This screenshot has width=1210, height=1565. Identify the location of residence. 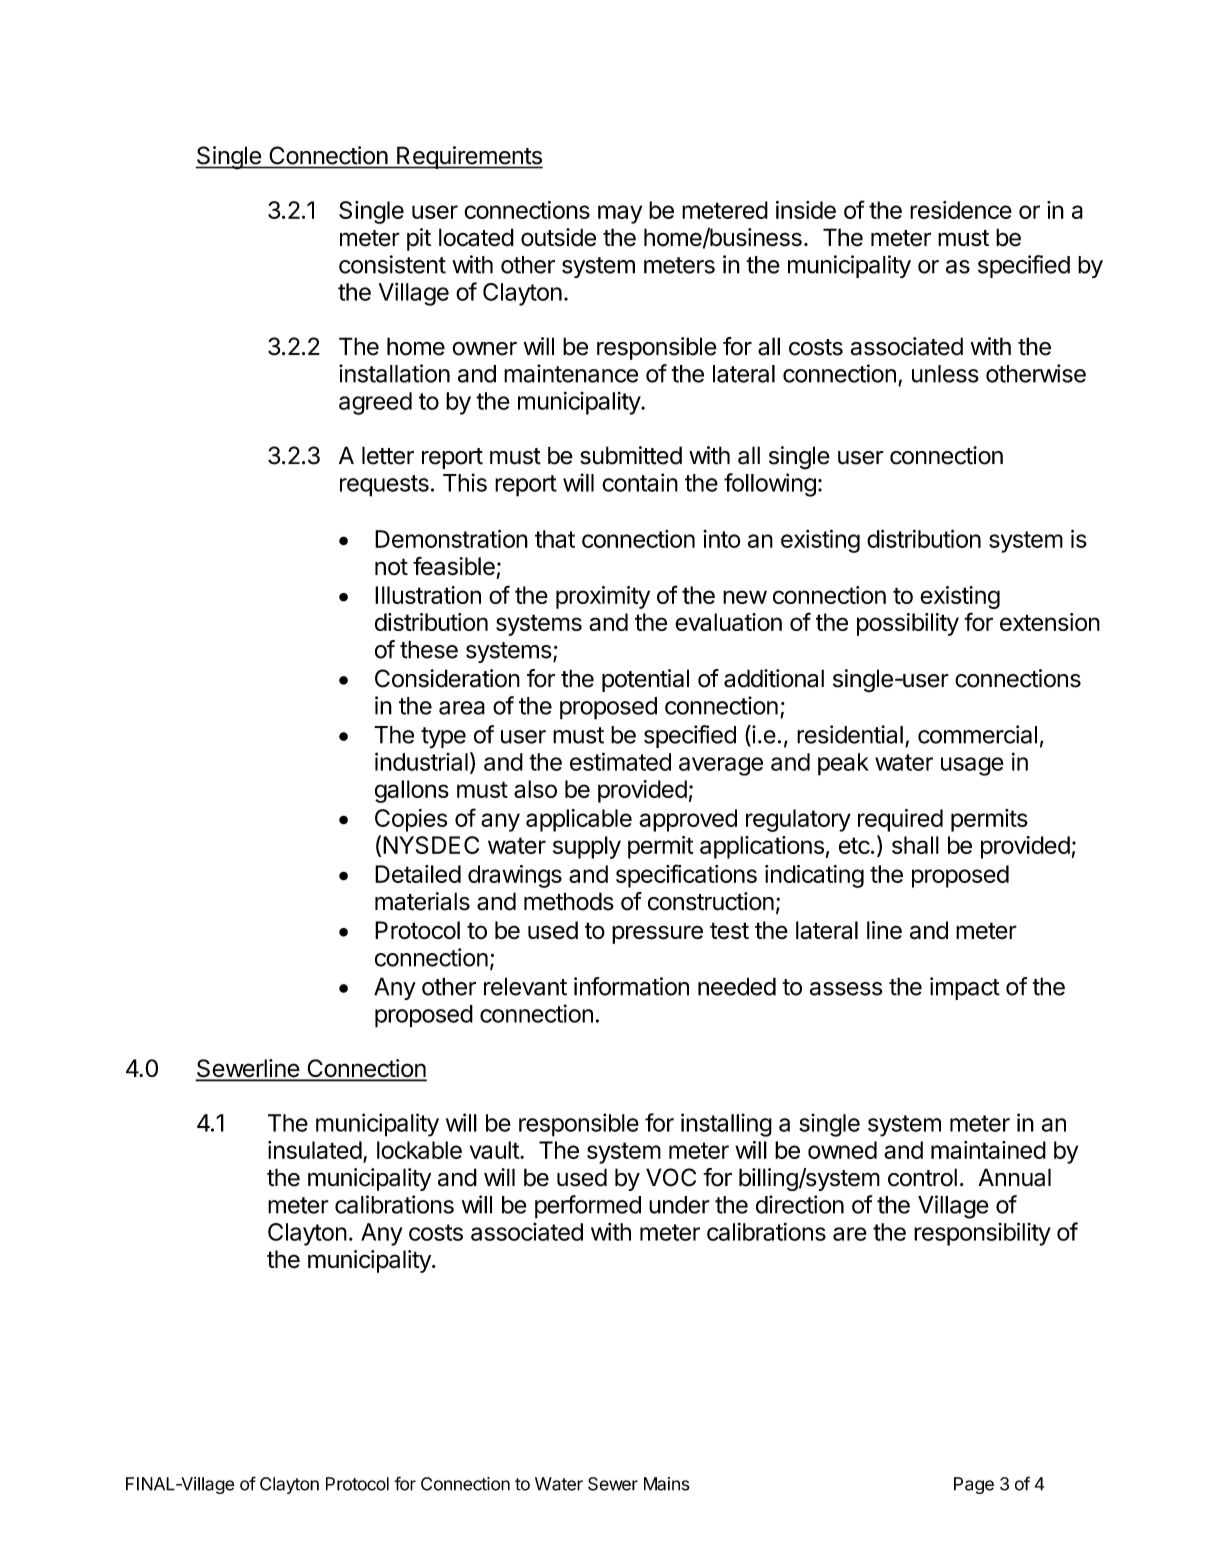
(961, 210).
